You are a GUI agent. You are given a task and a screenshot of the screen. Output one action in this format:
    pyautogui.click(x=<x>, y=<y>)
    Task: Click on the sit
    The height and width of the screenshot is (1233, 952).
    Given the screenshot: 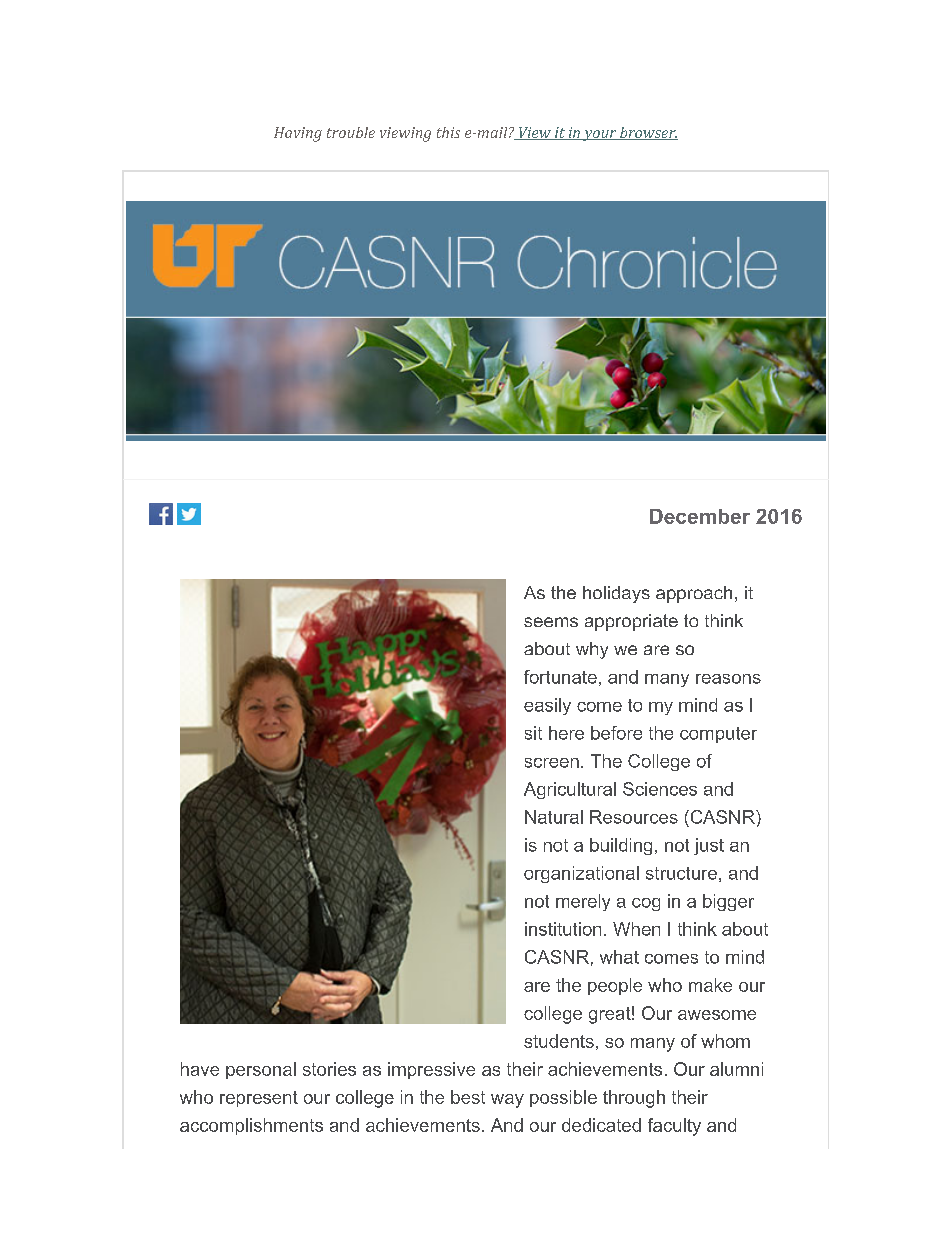 What is the action you would take?
    pyautogui.click(x=533, y=733)
